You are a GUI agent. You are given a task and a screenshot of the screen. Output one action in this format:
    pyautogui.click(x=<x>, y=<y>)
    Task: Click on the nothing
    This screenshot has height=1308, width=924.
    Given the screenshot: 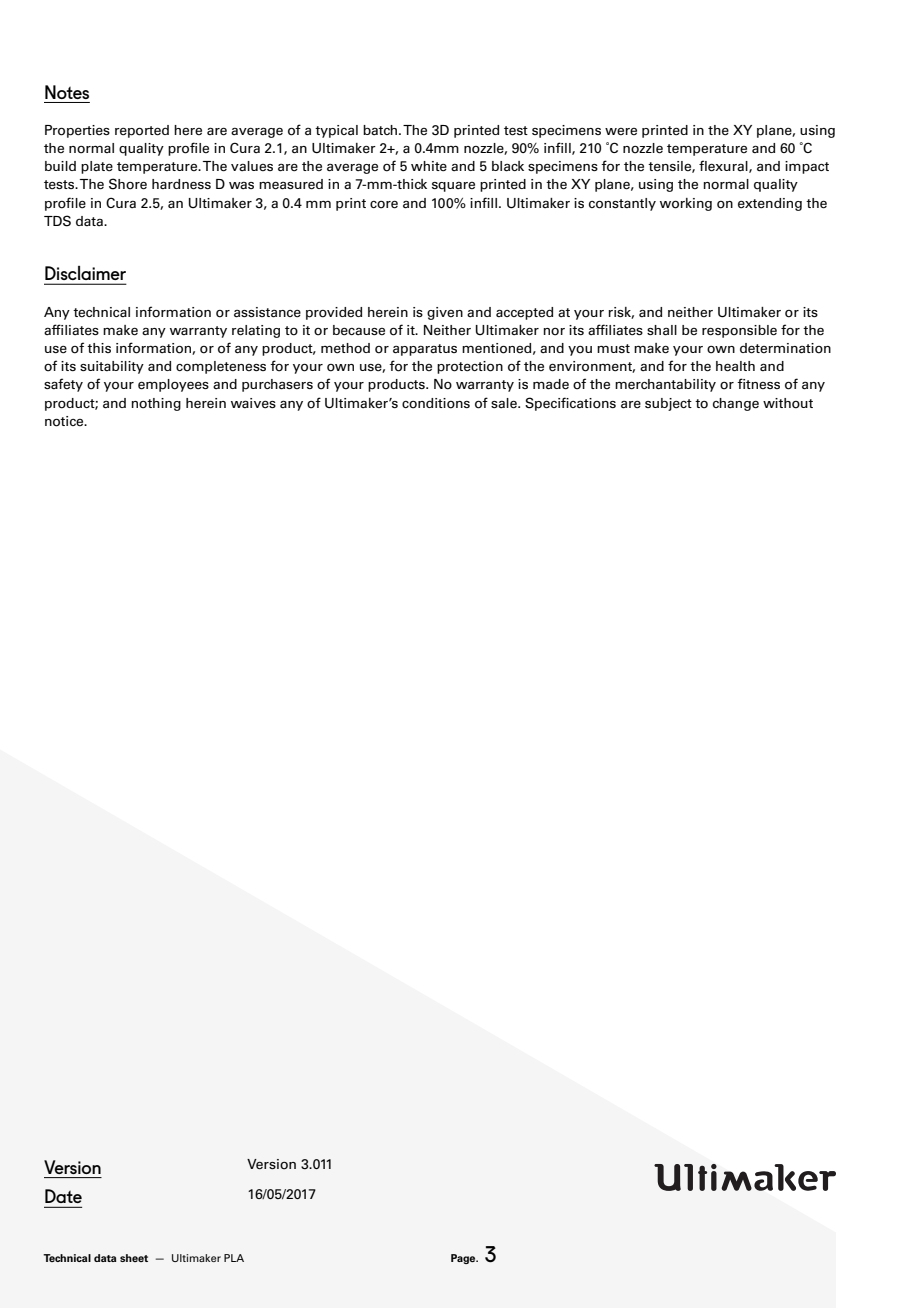 What is the action you would take?
    pyautogui.click(x=156, y=404)
